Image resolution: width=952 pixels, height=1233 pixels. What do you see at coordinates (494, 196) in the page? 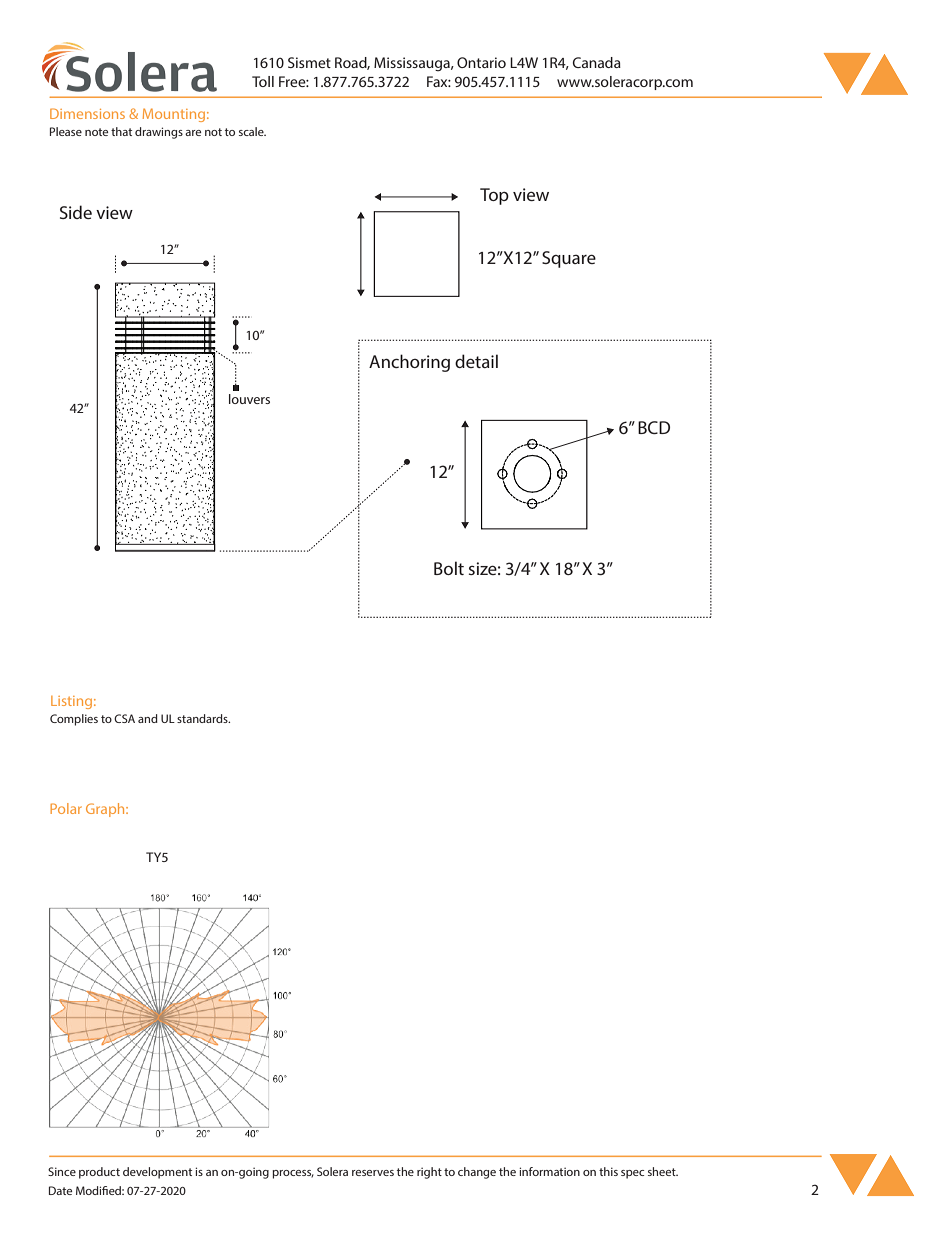
I see `Top` at bounding box center [494, 196].
